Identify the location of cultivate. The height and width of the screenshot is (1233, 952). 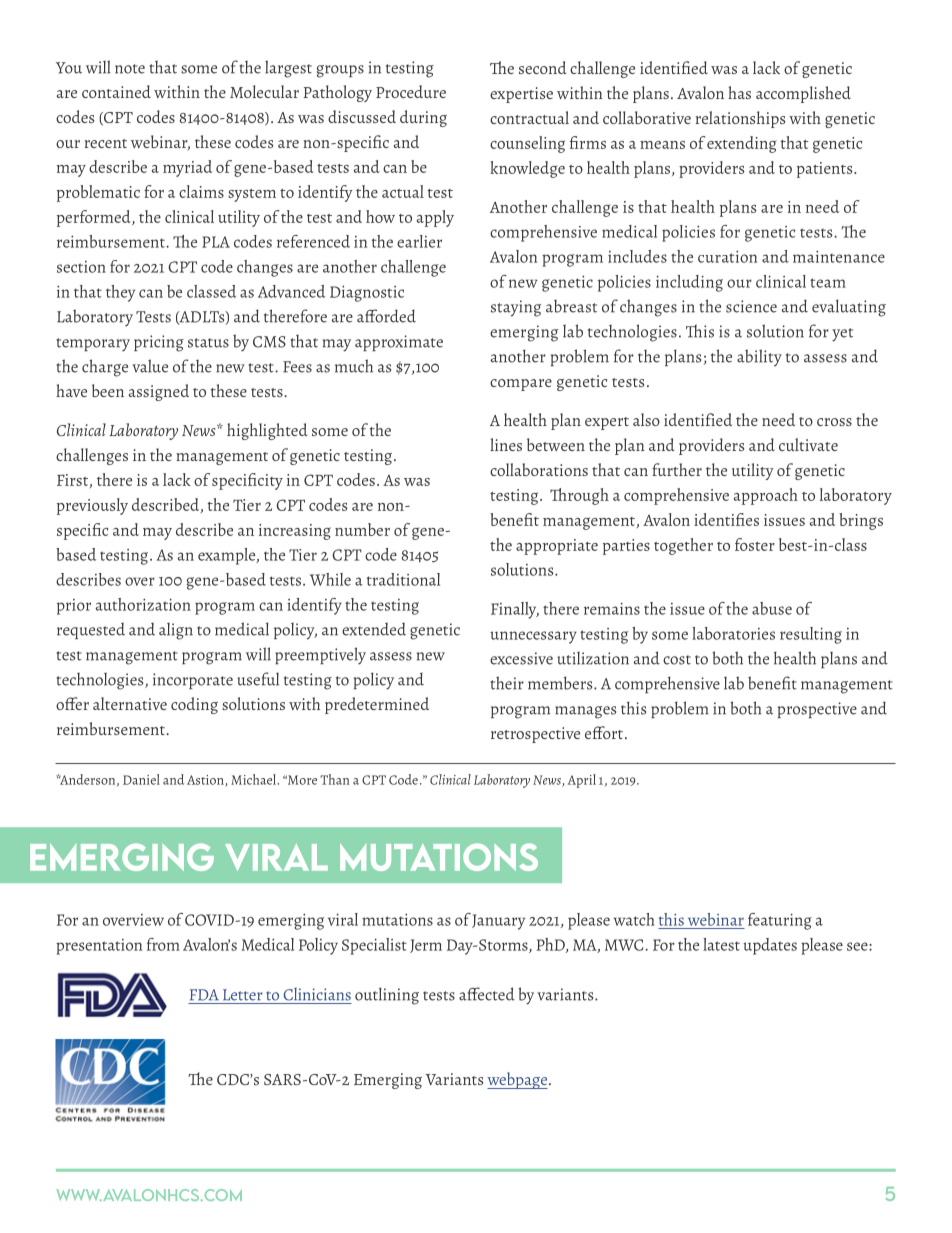
(808, 444).
